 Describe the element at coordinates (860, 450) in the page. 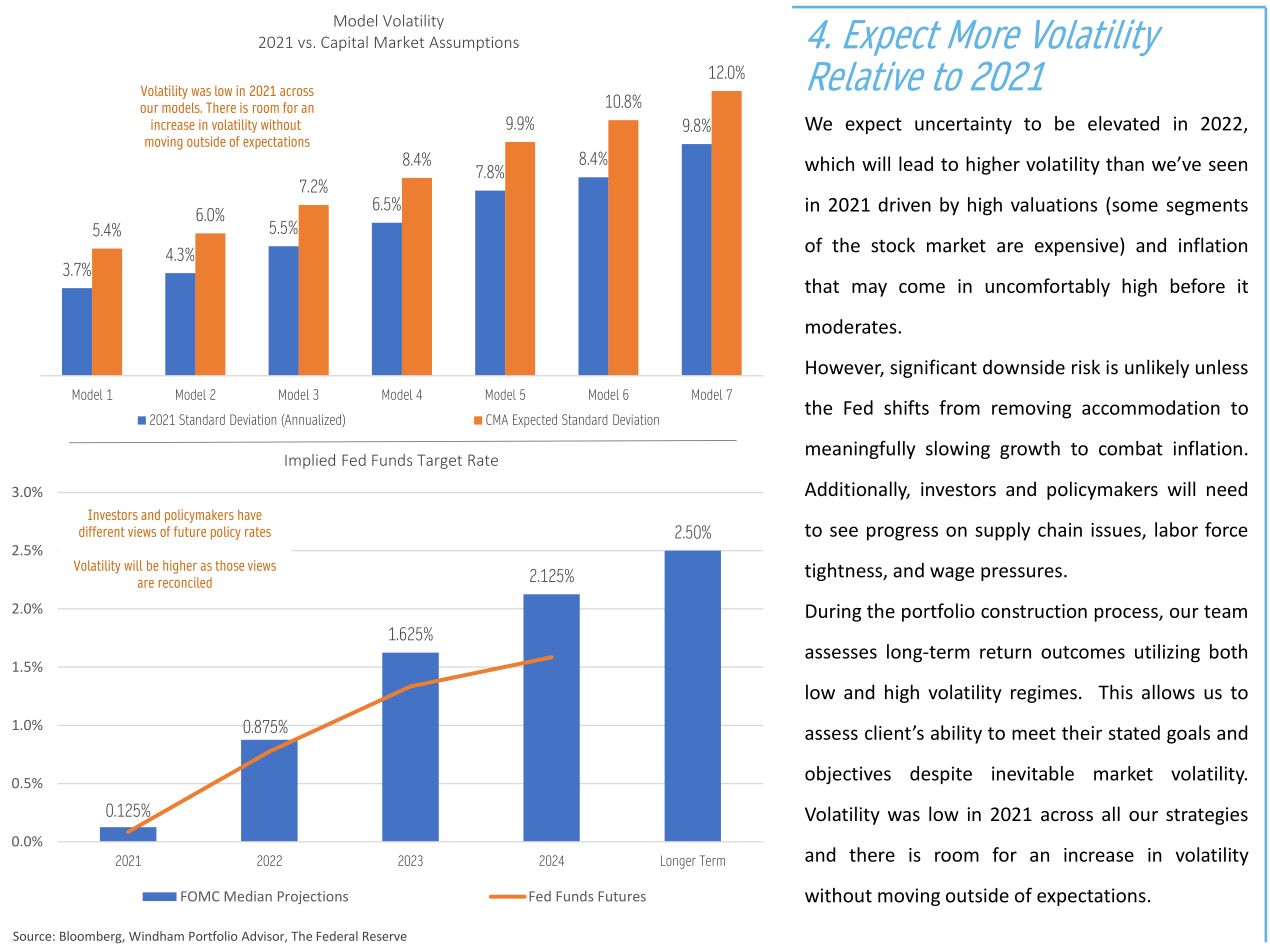

I see `meaningfully` at that location.
